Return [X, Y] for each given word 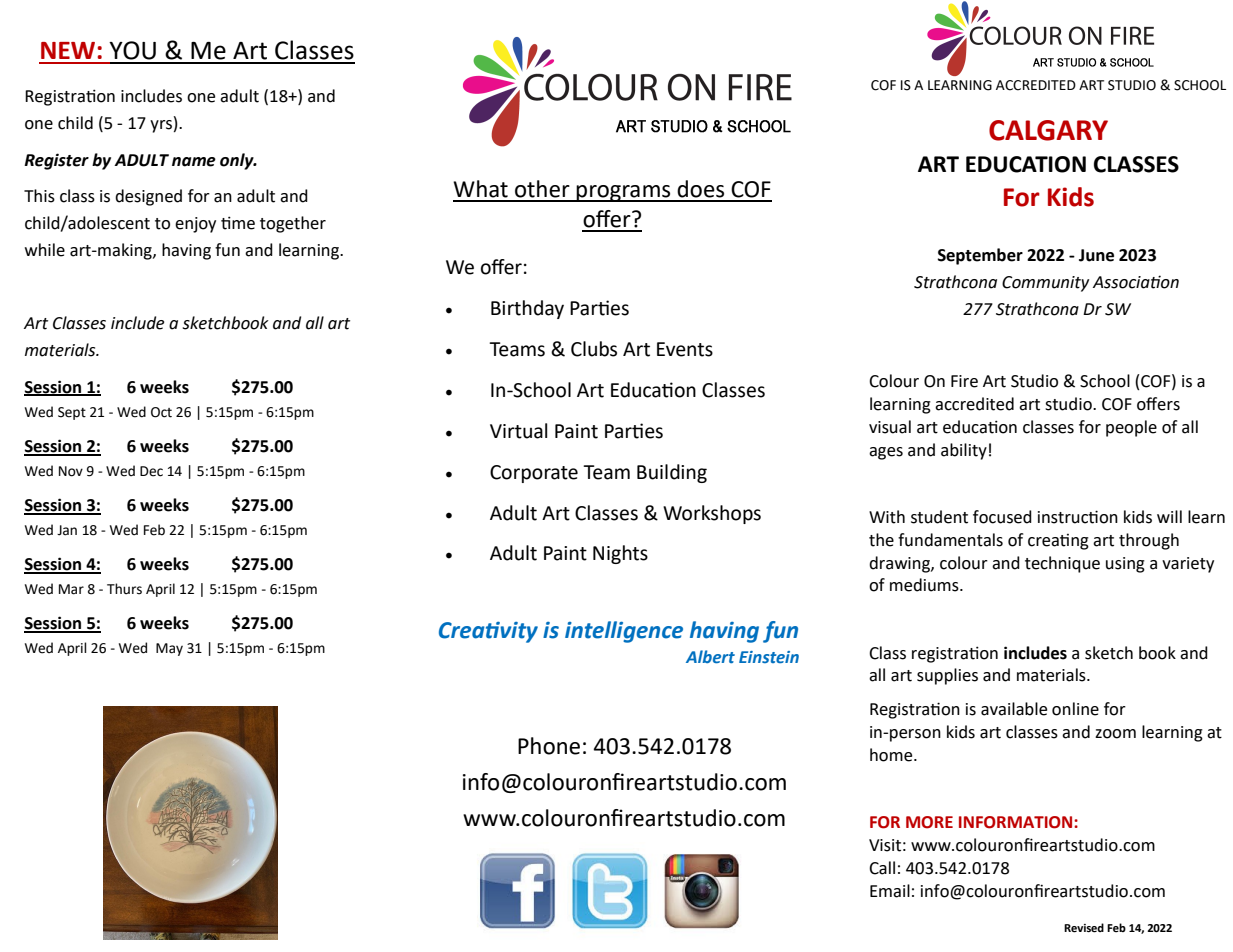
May [169, 649]
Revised [1084, 928]
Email [890, 891]
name [194, 162]
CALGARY [1048, 130]
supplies [947, 676]
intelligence [624, 632]
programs [624, 193]
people [1131, 428]
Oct [161, 412]
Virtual [518, 431]
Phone [549, 746]
